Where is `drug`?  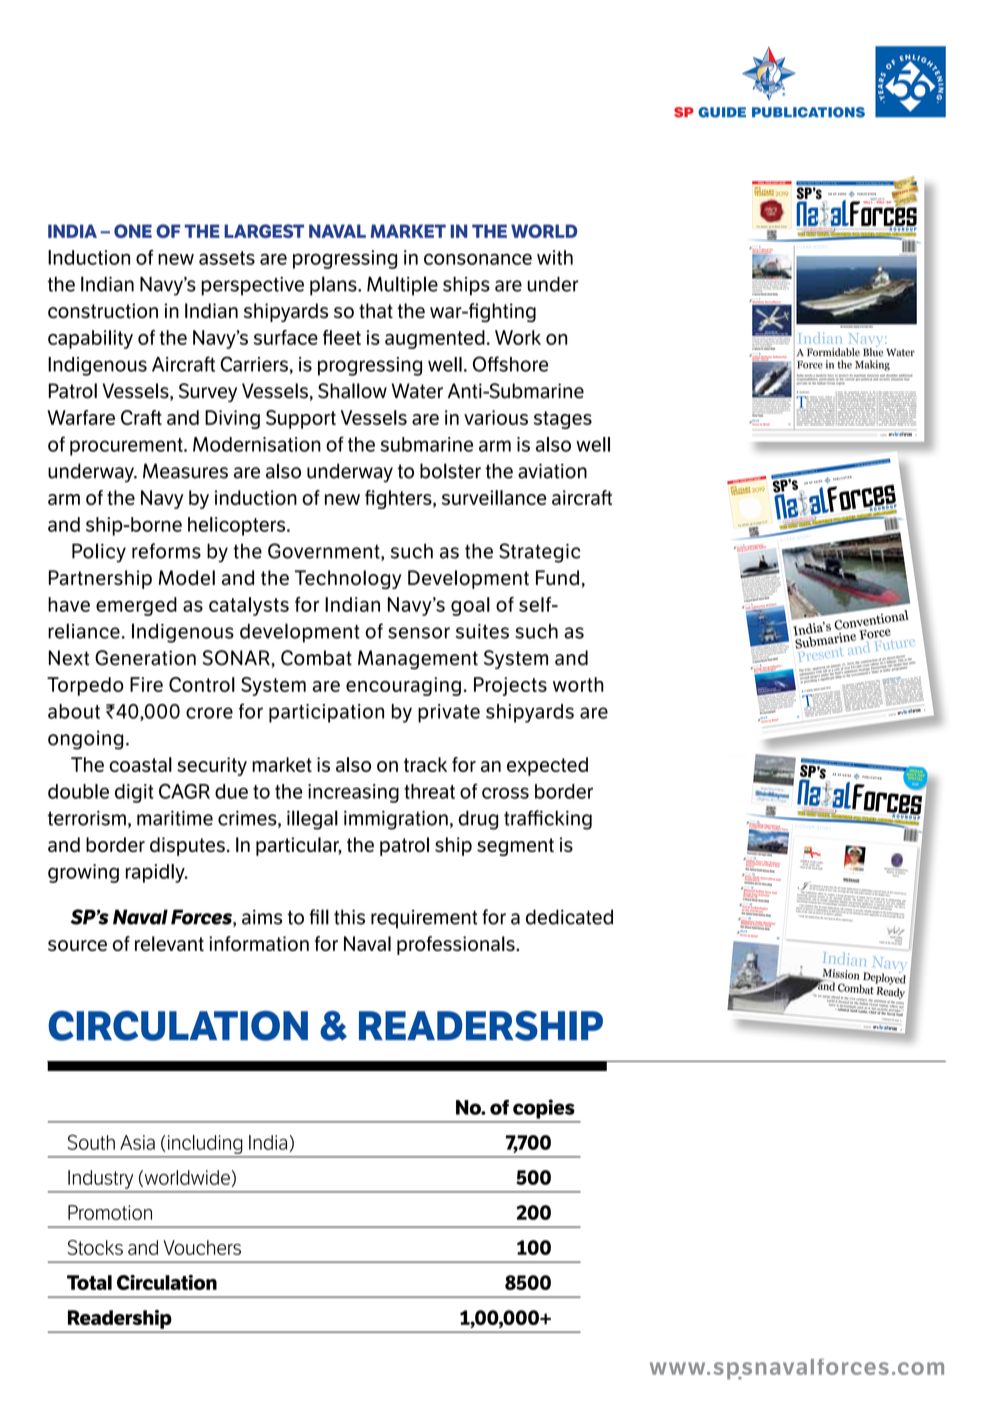
drug is located at coordinates (478, 820).
